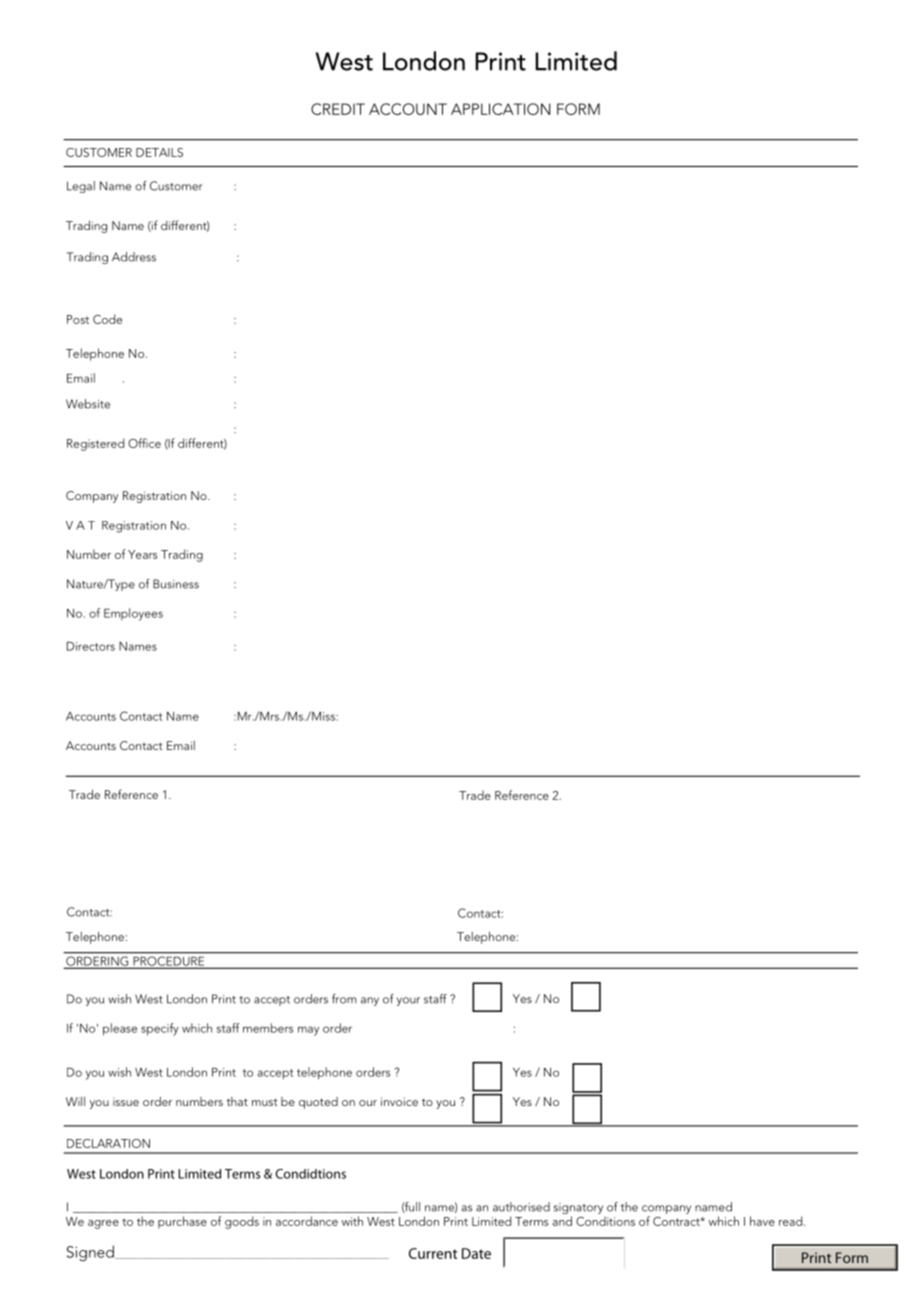 The image size is (924, 1308). What do you see at coordinates (159, 152) in the image?
I see `DETAILS` at bounding box center [159, 152].
